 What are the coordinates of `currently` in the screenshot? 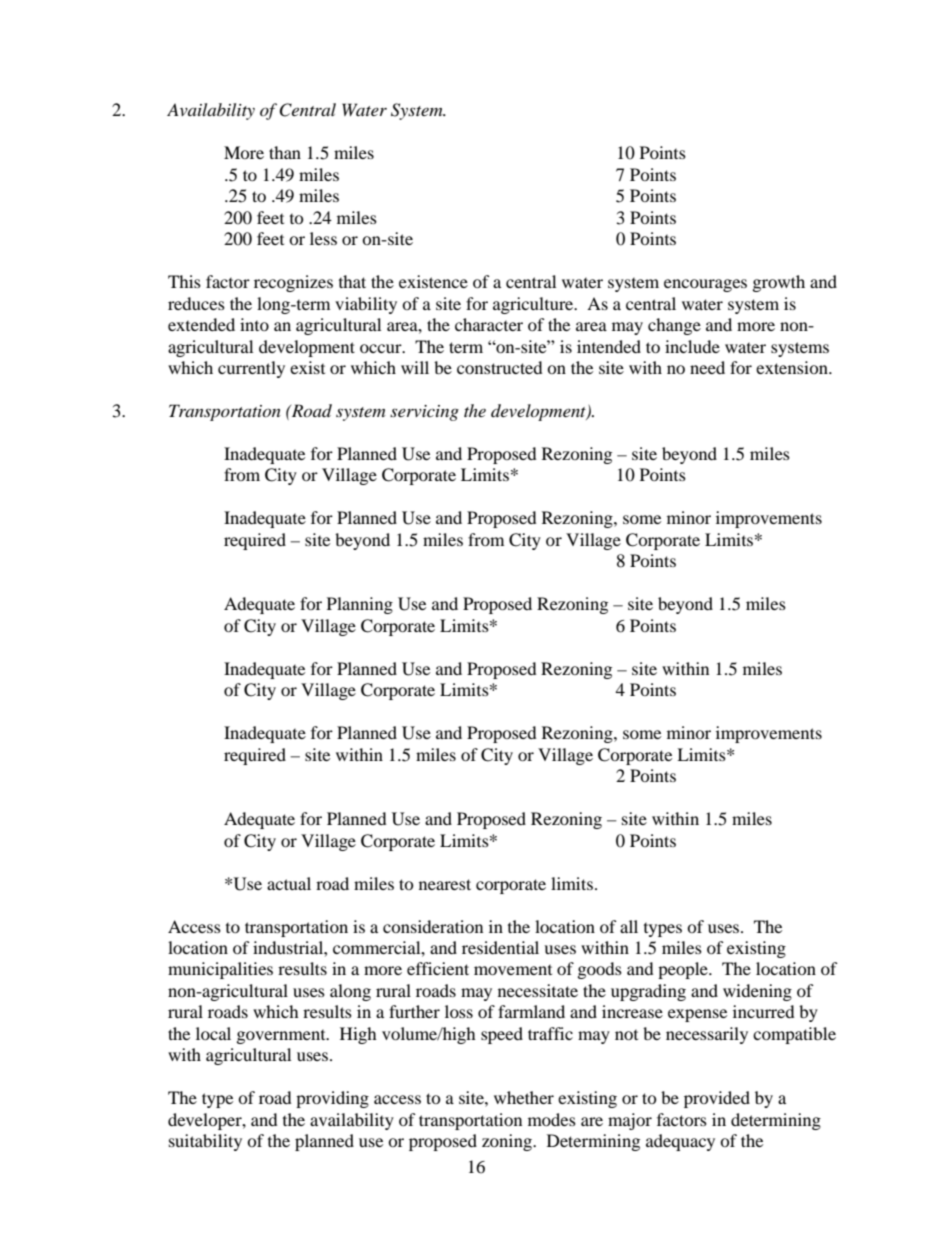 It's located at (251, 369).
